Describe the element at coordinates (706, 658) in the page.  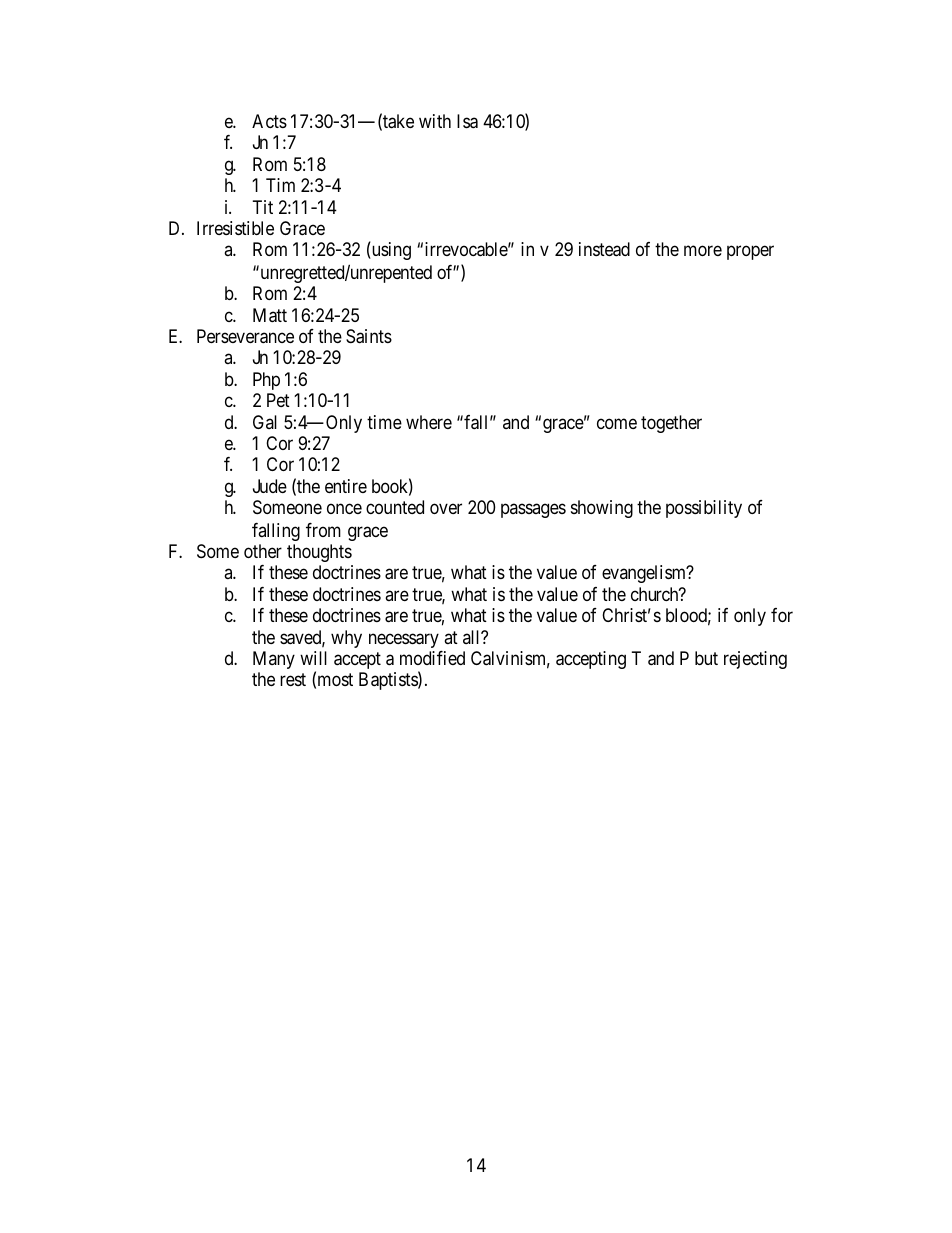
I see `but` at that location.
